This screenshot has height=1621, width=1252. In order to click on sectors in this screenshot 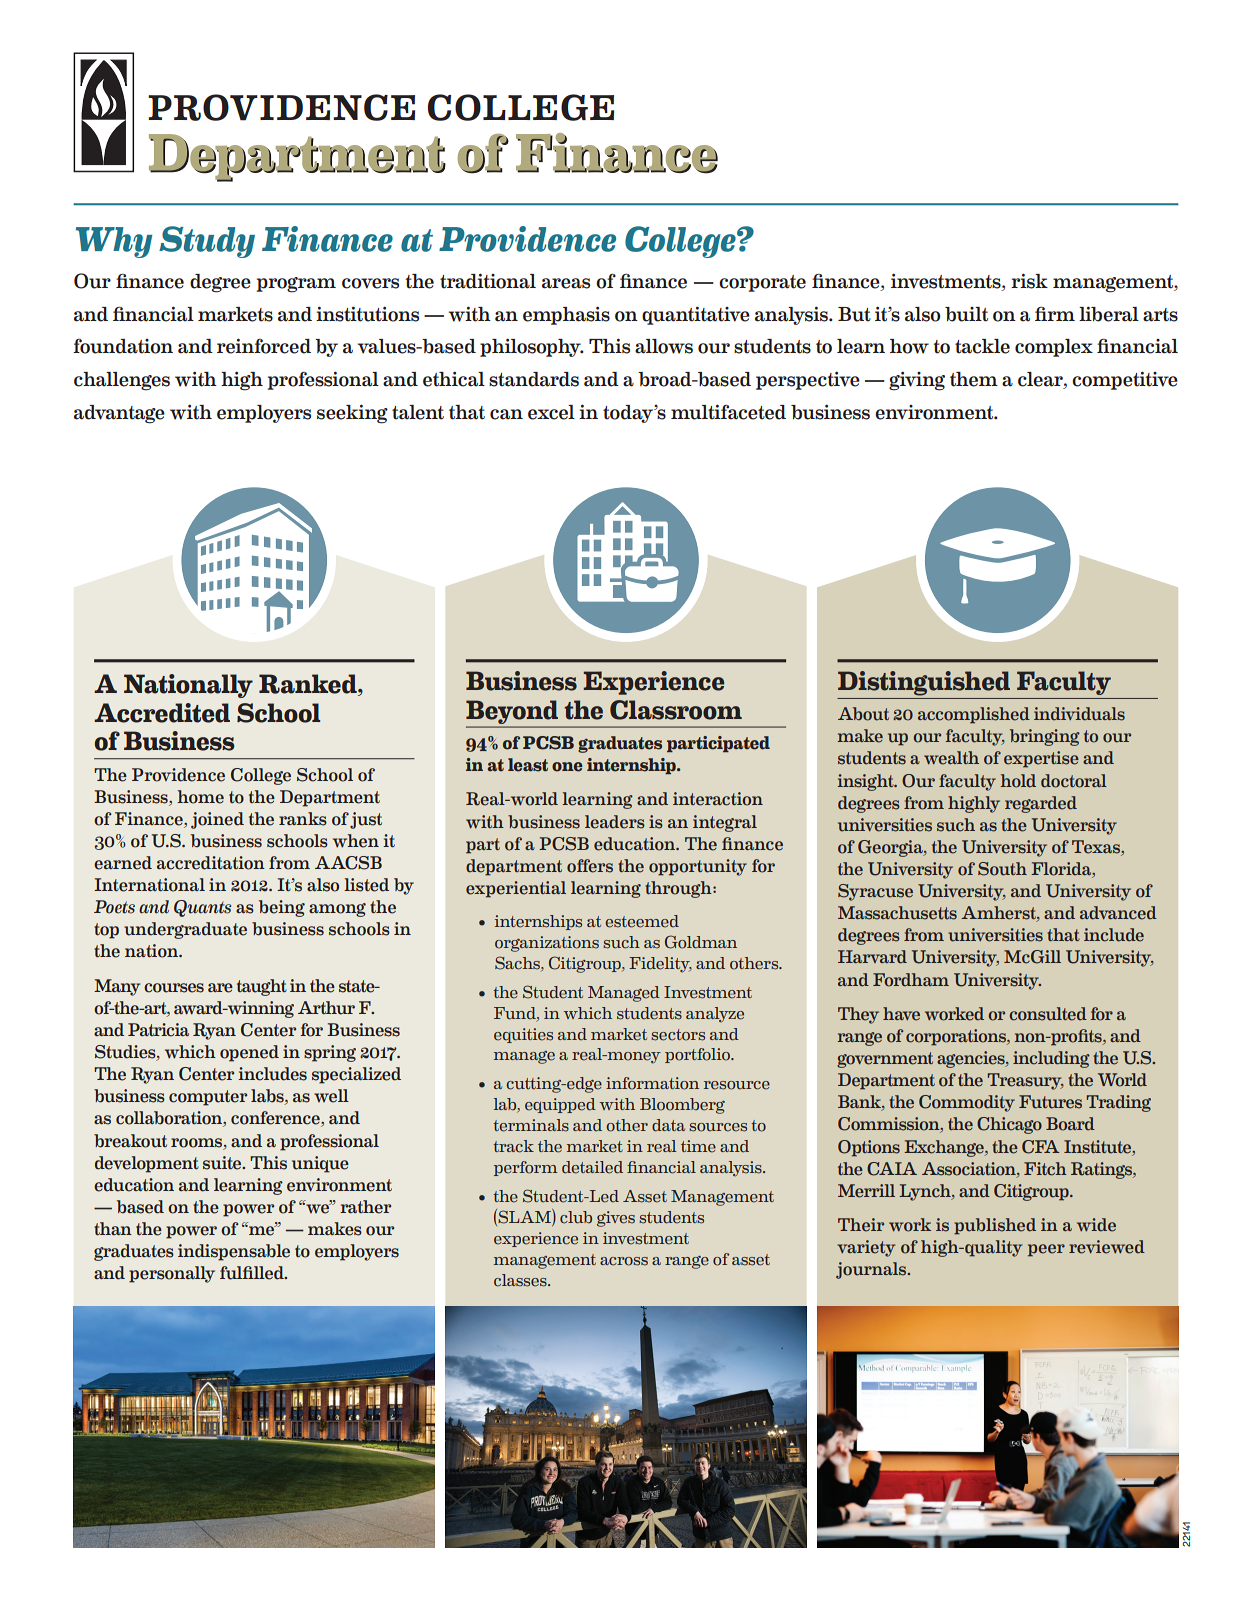, I will do `click(678, 1035)`.
